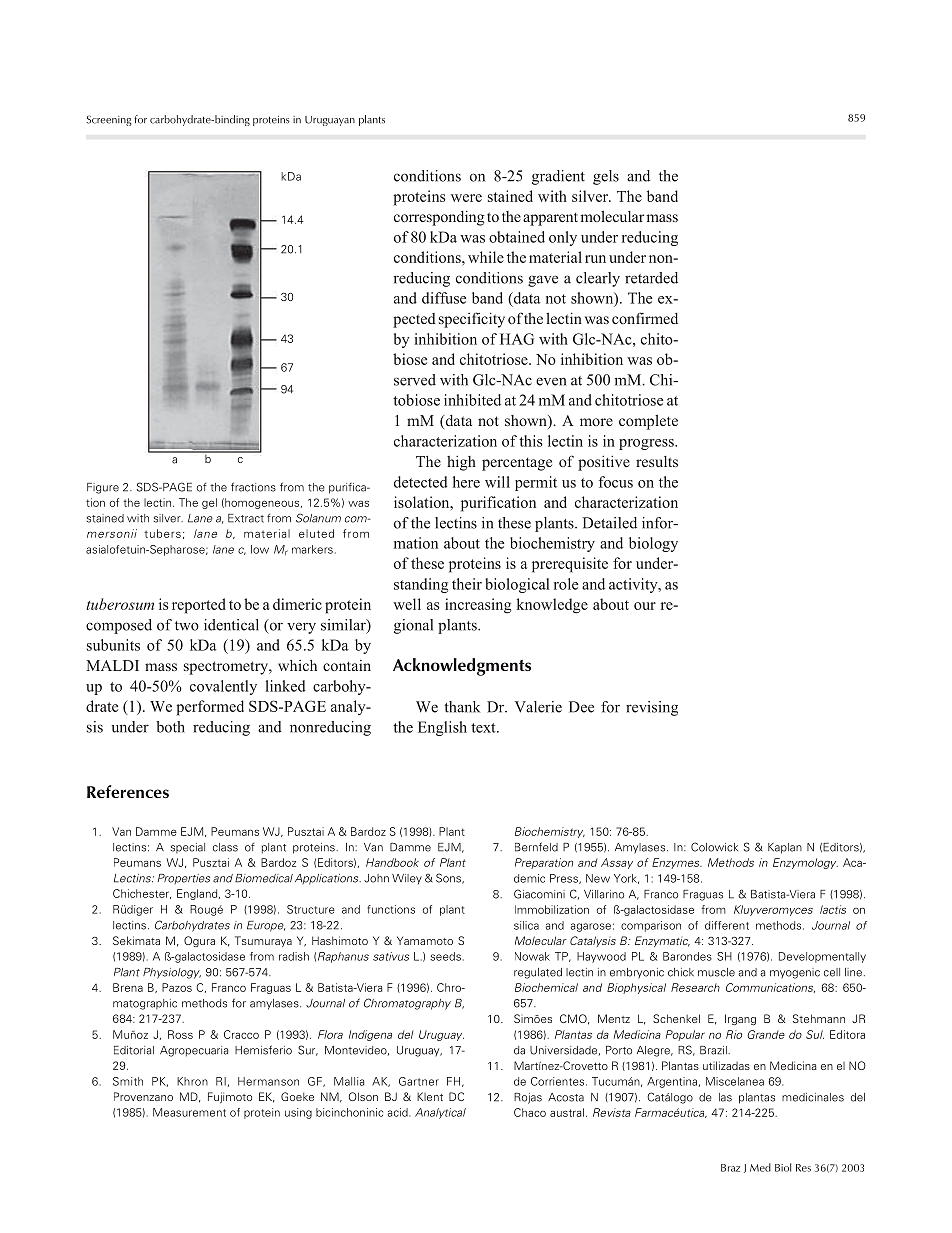 This image has height=1233, width=952. I want to click on Fujimoto, so click(230, 1097).
